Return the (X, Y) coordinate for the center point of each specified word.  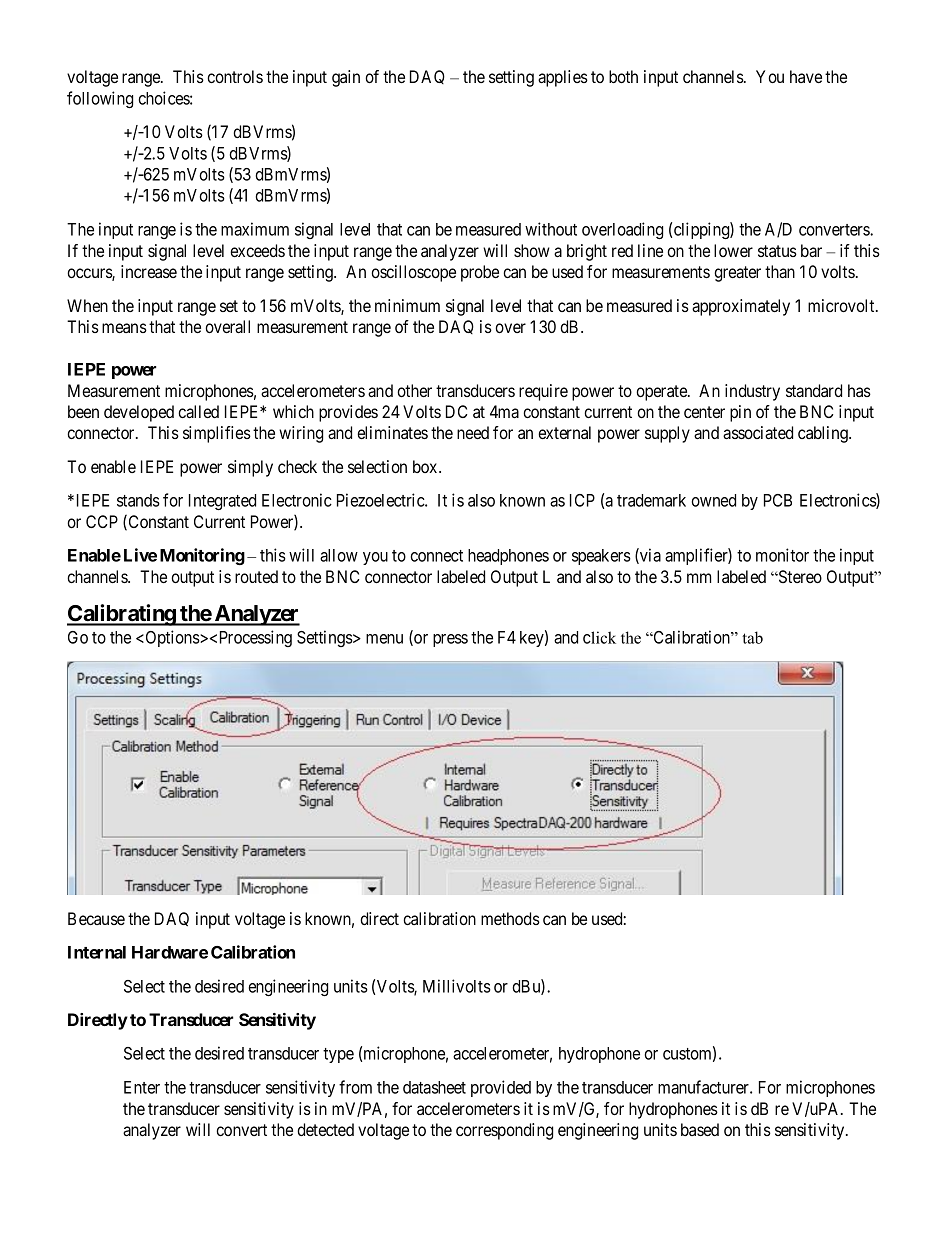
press (450, 640)
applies (563, 78)
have (806, 76)
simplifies (217, 434)
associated (758, 432)
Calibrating (122, 615)
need (473, 432)
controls (235, 76)
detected (325, 1129)
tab (752, 637)
